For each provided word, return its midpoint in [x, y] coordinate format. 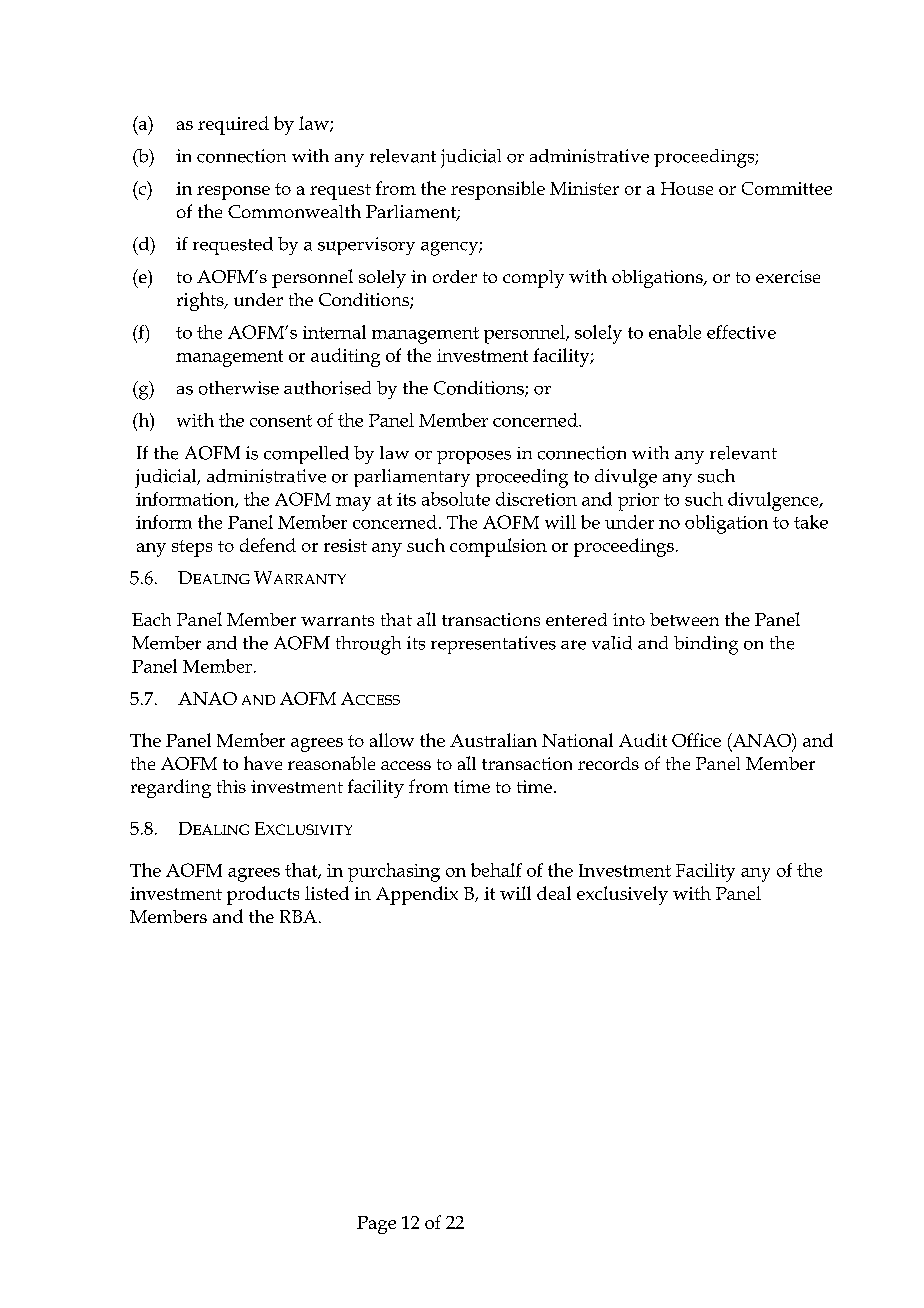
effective [741, 332]
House [687, 188]
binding [706, 645]
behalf [496, 870]
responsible [498, 190]
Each [151, 619]
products [263, 895]
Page [376, 1225]
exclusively [622, 895]
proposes [474, 457]
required [233, 125]
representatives [493, 645]
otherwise [239, 388]
